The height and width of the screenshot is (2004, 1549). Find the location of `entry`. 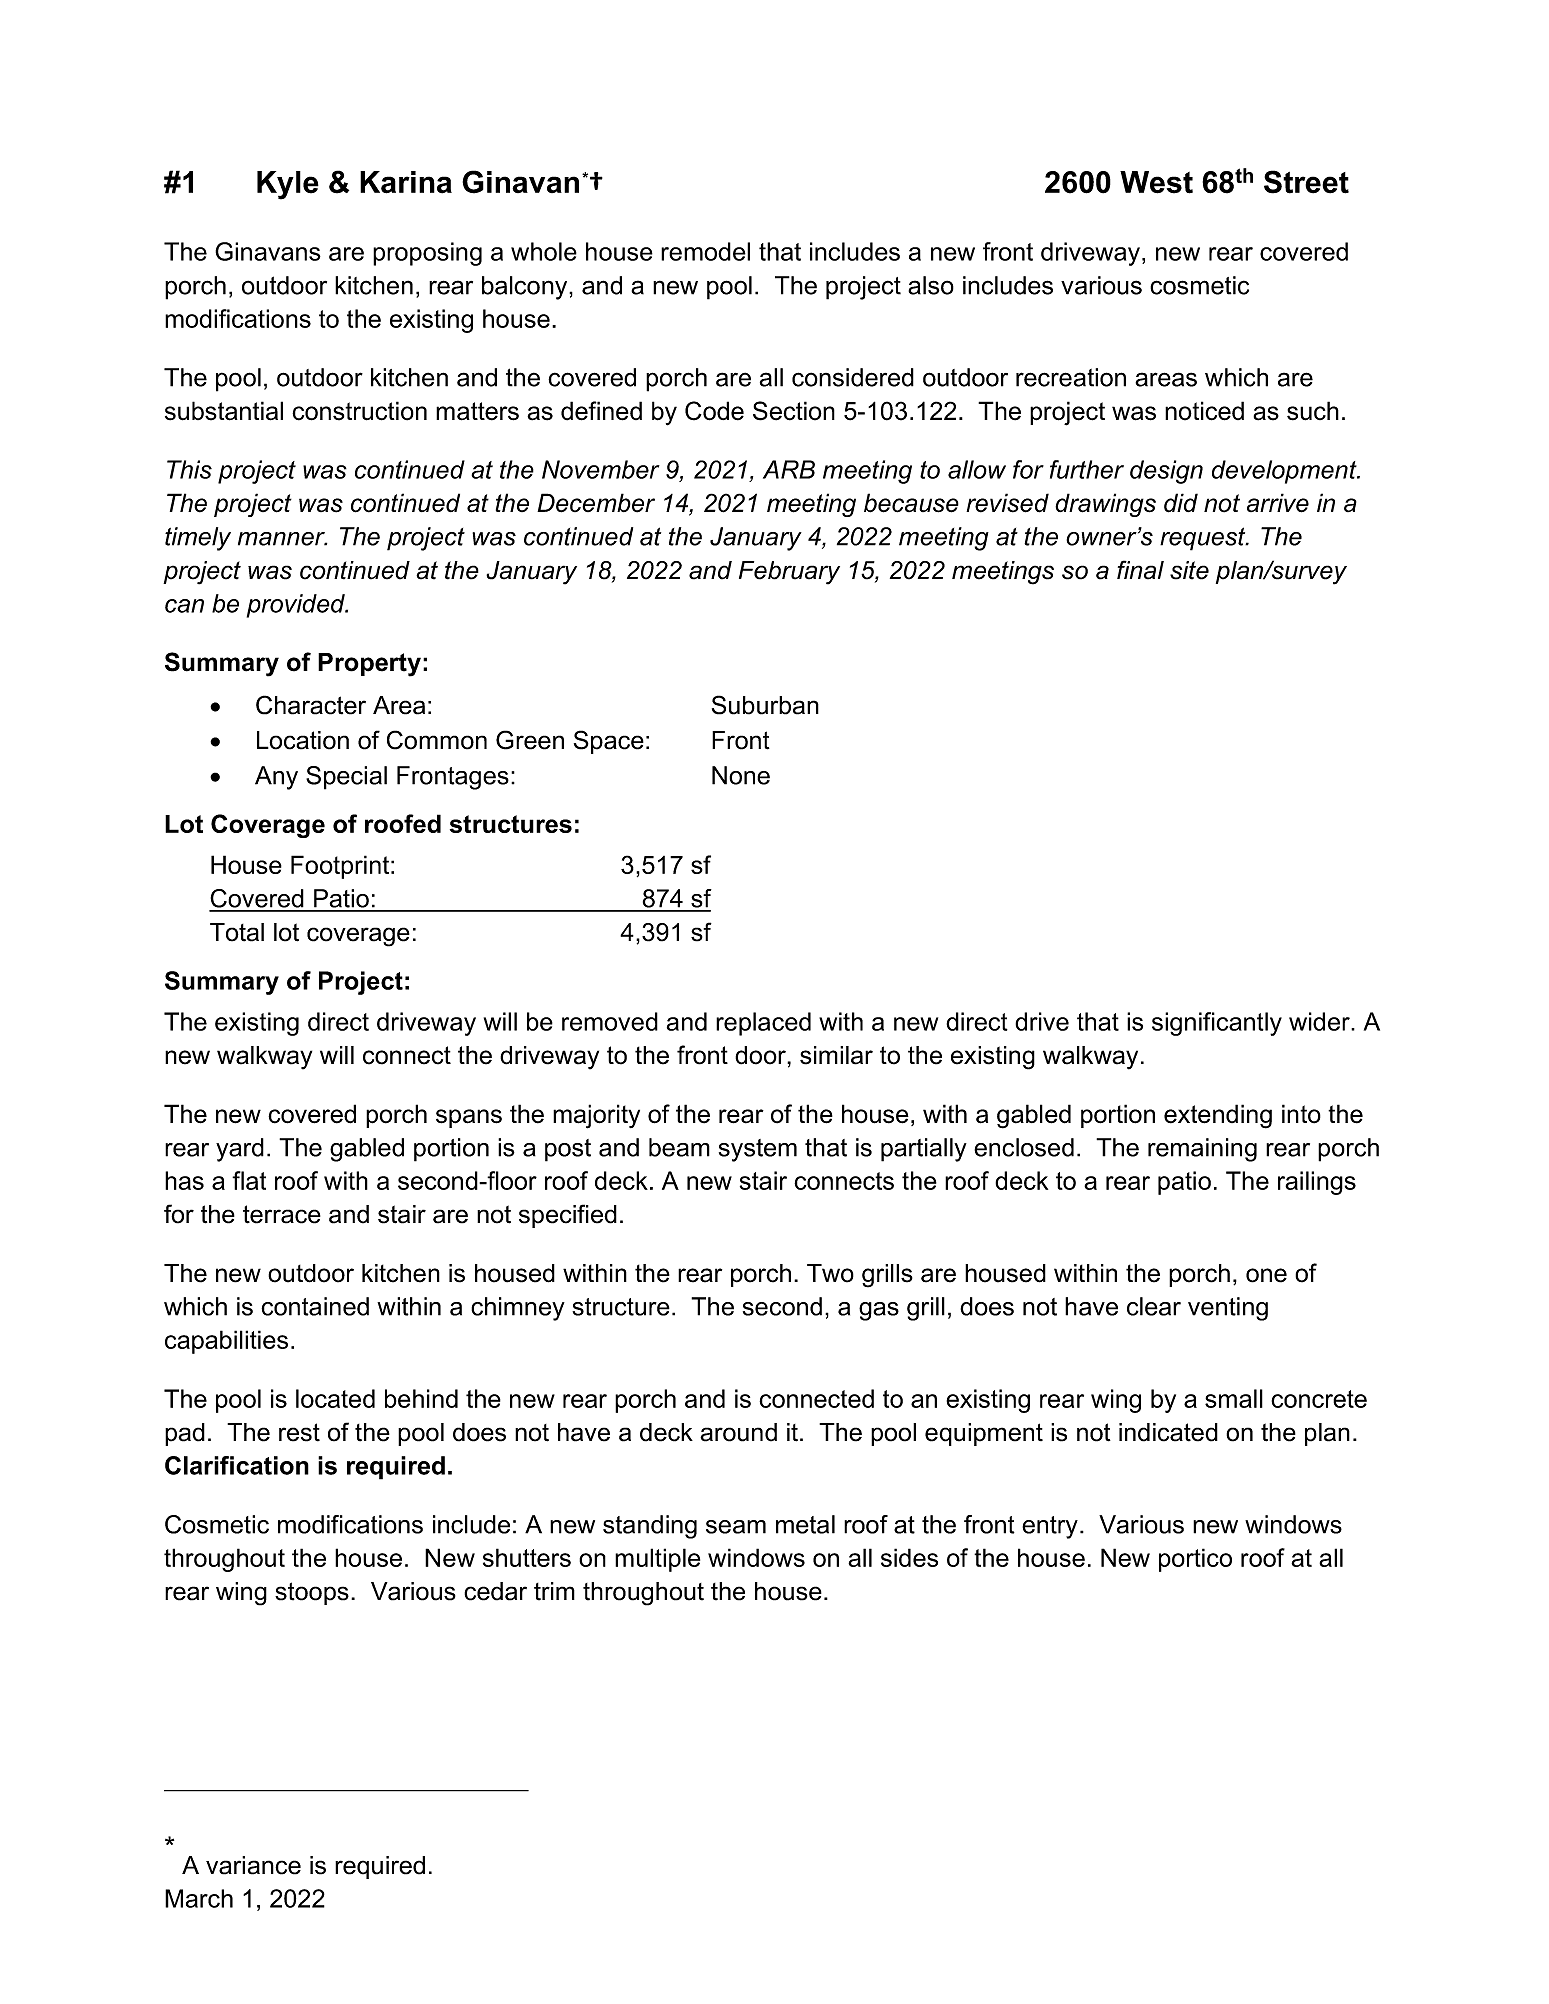

entry is located at coordinates (1050, 1527).
